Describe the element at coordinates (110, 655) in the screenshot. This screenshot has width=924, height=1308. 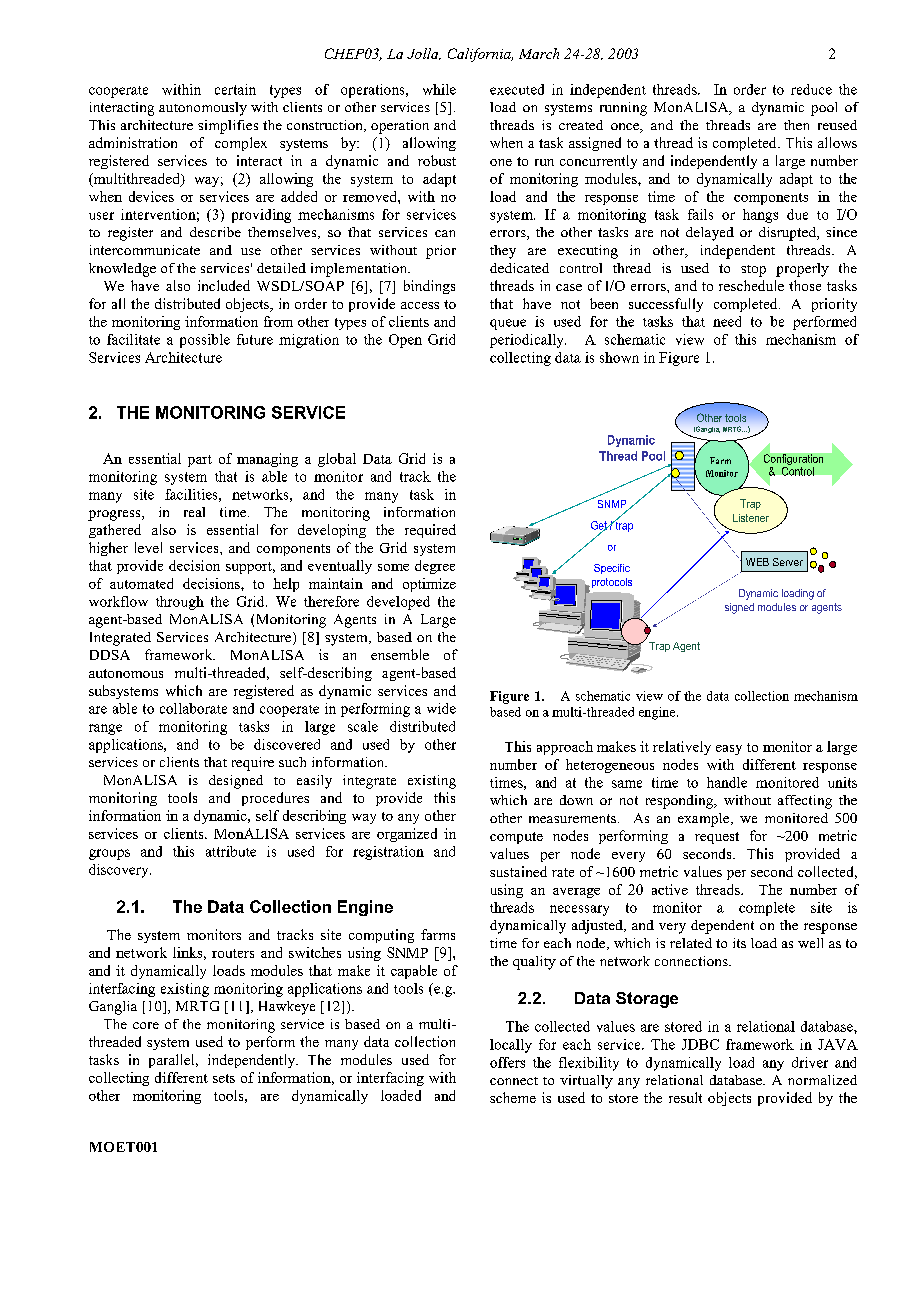
I see `DDSA` at that location.
